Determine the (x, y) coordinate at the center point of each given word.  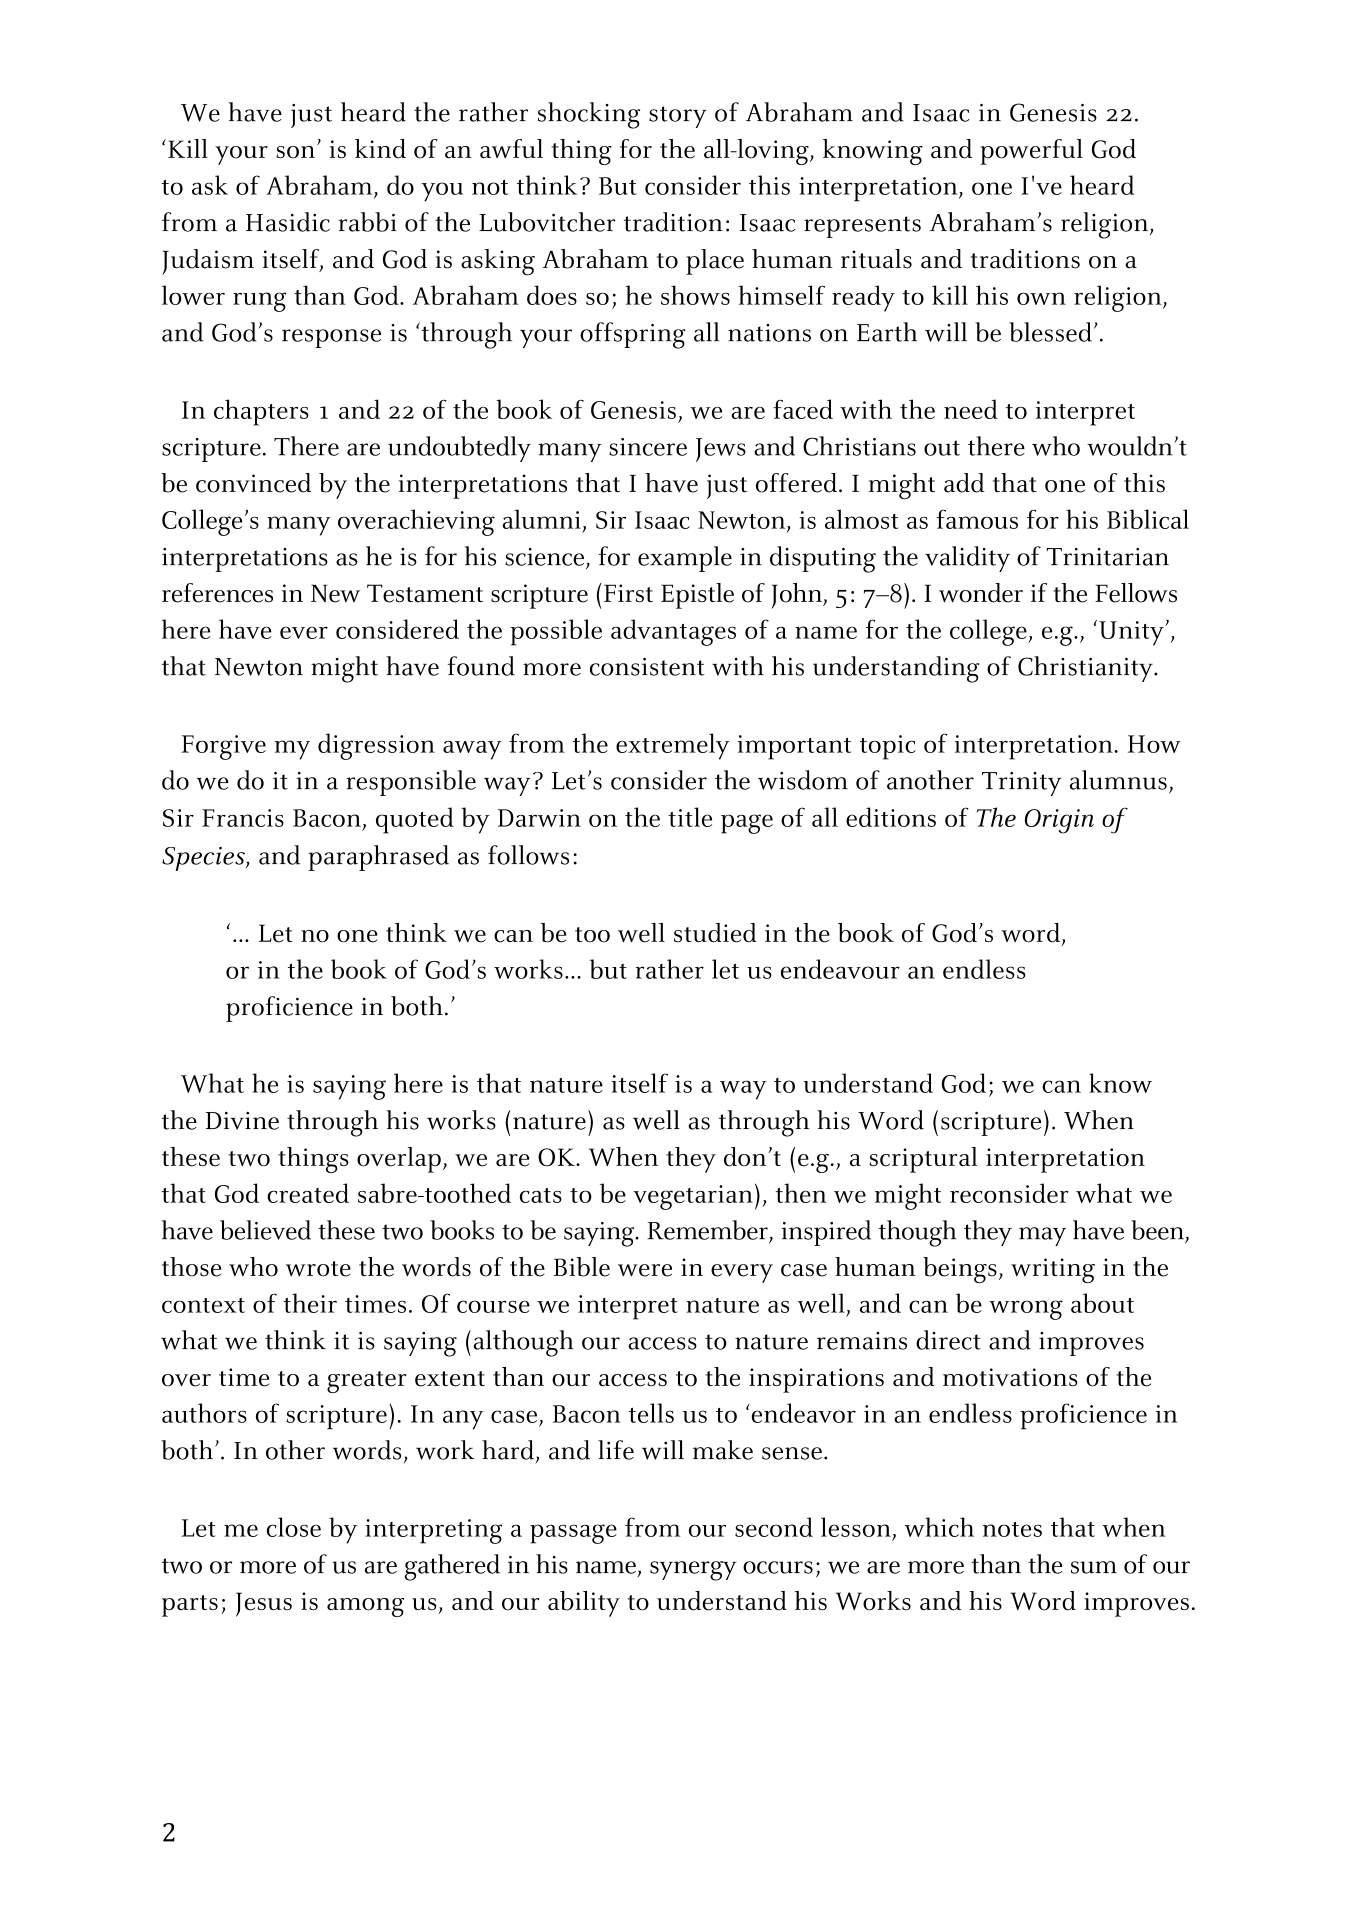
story (677, 117)
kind (380, 149)
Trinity (1021, 784)
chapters (261, 412)
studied (715, 933)
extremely (673, 746)
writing (1053, 1270)
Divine (242, 1121)
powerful (1031, 152)
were (645, 1270)
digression (376, 746)
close (294, 1527)
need (971, 409)
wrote (318, 1269)
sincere (648, 447)
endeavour (840, 969)
